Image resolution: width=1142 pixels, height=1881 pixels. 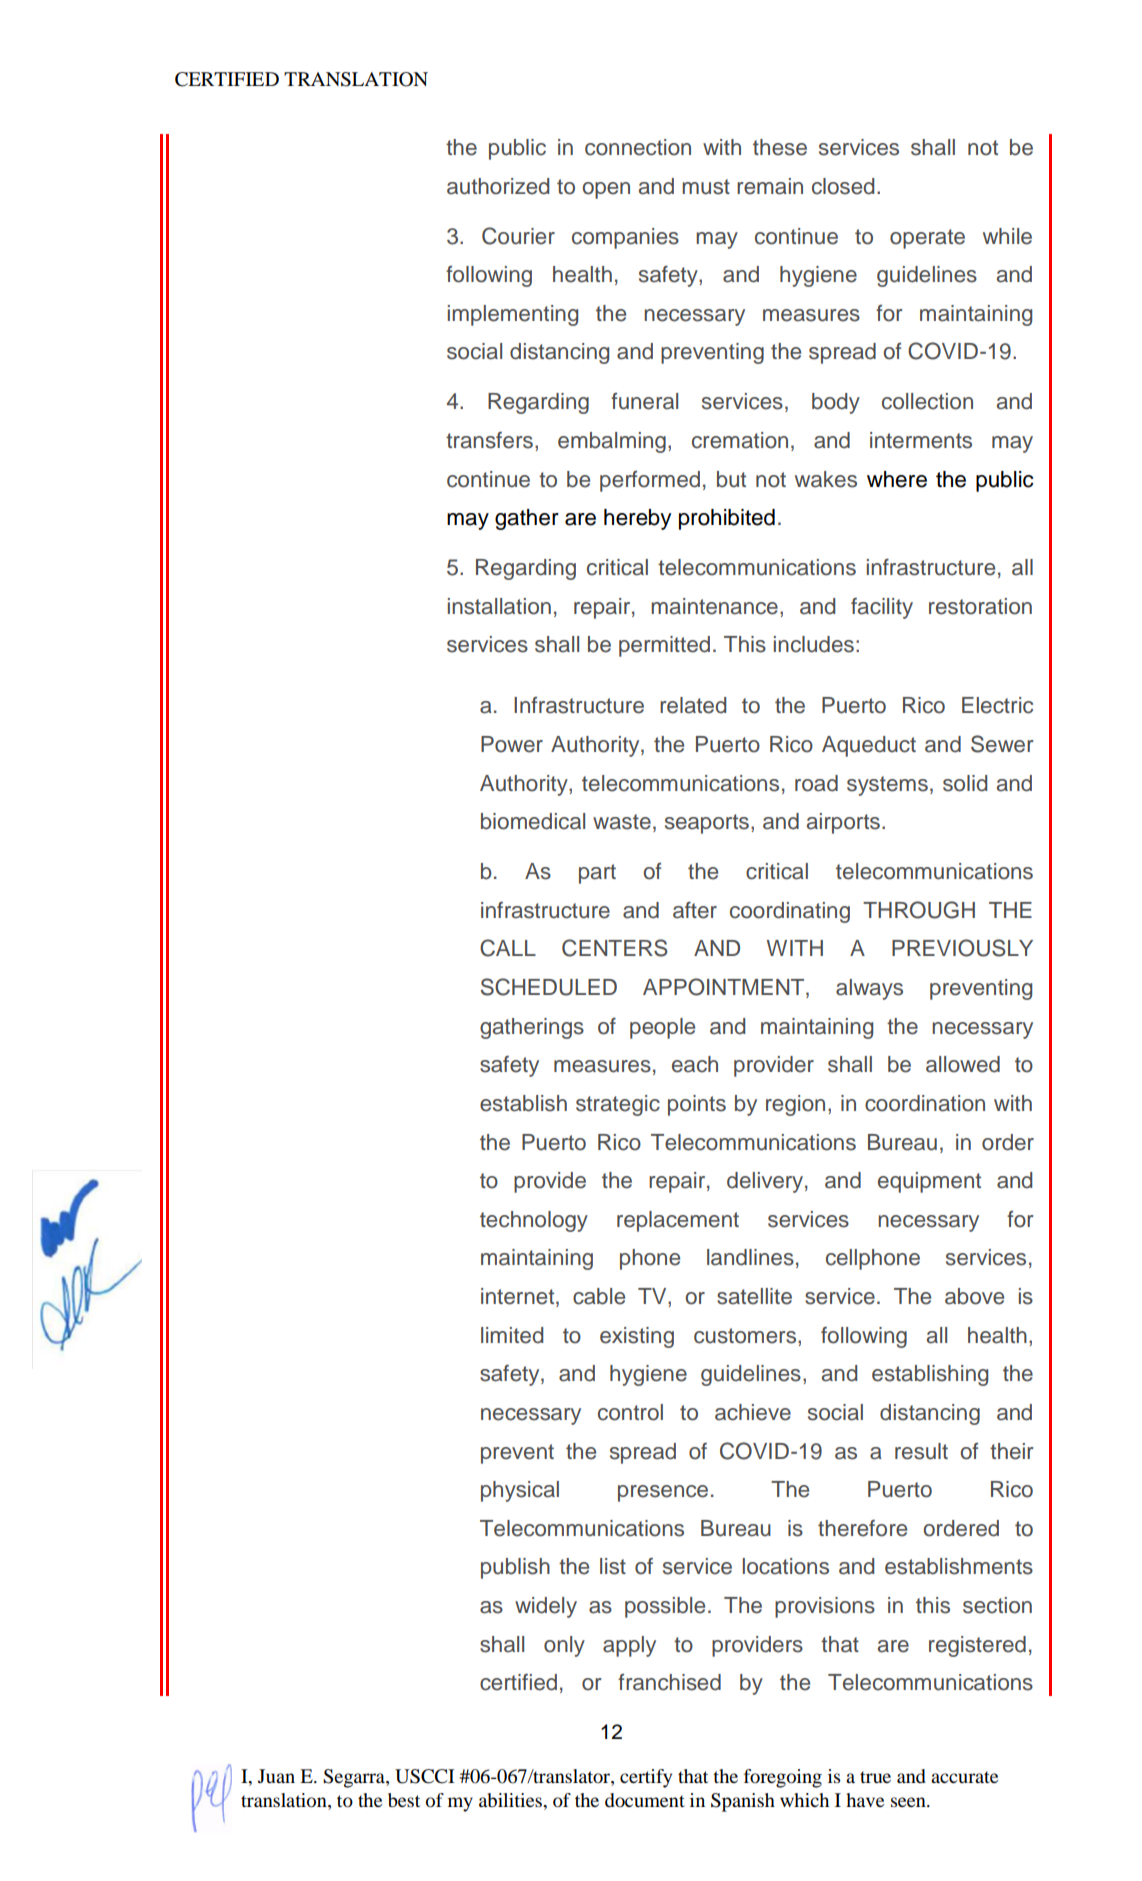 I want to click on PREVIOUSLY, so click(x=962, y=948).
